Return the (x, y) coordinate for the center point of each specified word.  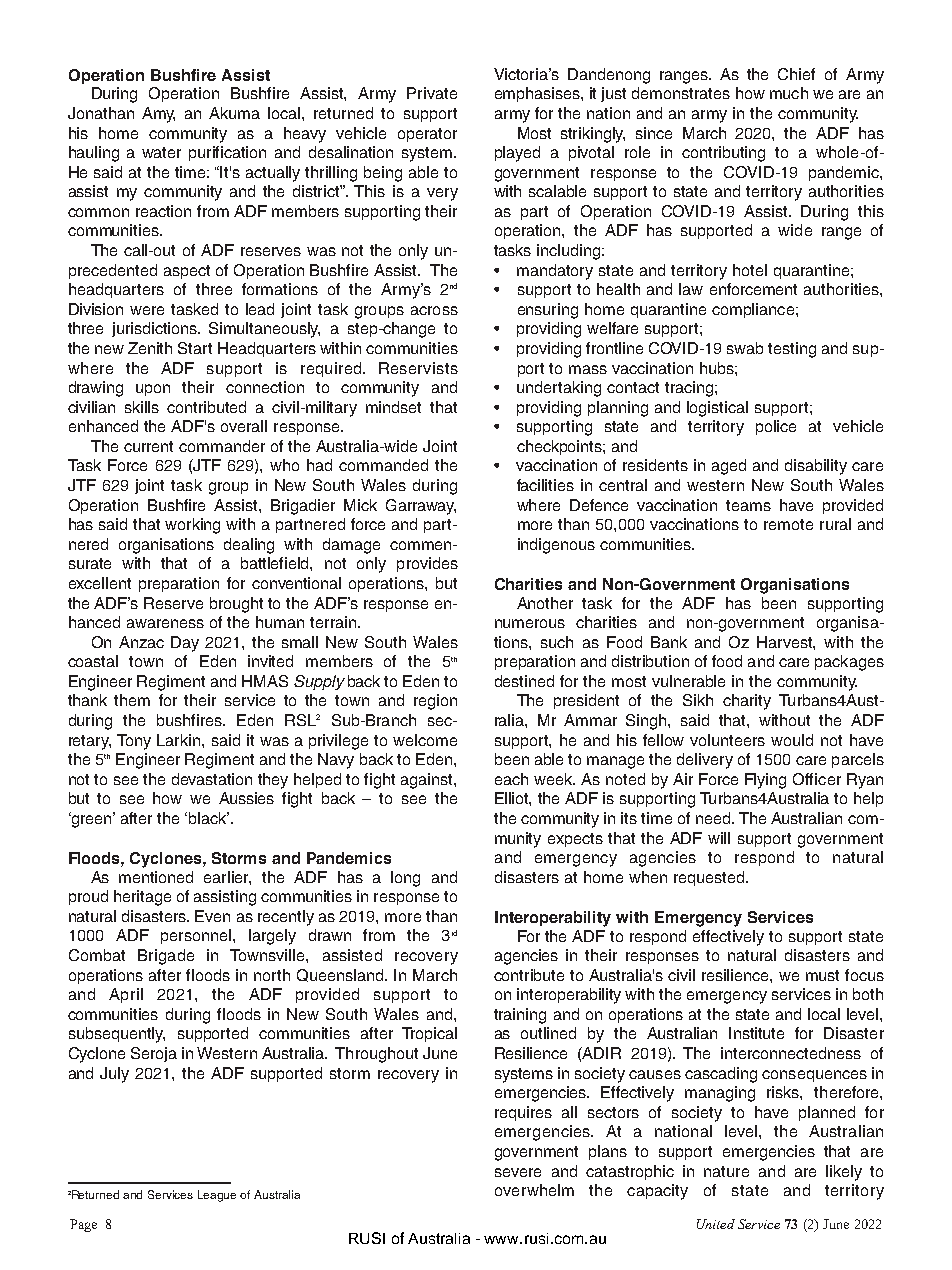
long (405, 879)
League (217, 1196)
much (789, 93)
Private (432, 93)
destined (524, 681)
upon (153, 390)
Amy (158, 115)
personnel (196, 936)
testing (792, 350)
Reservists (418, 368)
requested (710, 878)
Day (185, 644)
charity (747, 702)
